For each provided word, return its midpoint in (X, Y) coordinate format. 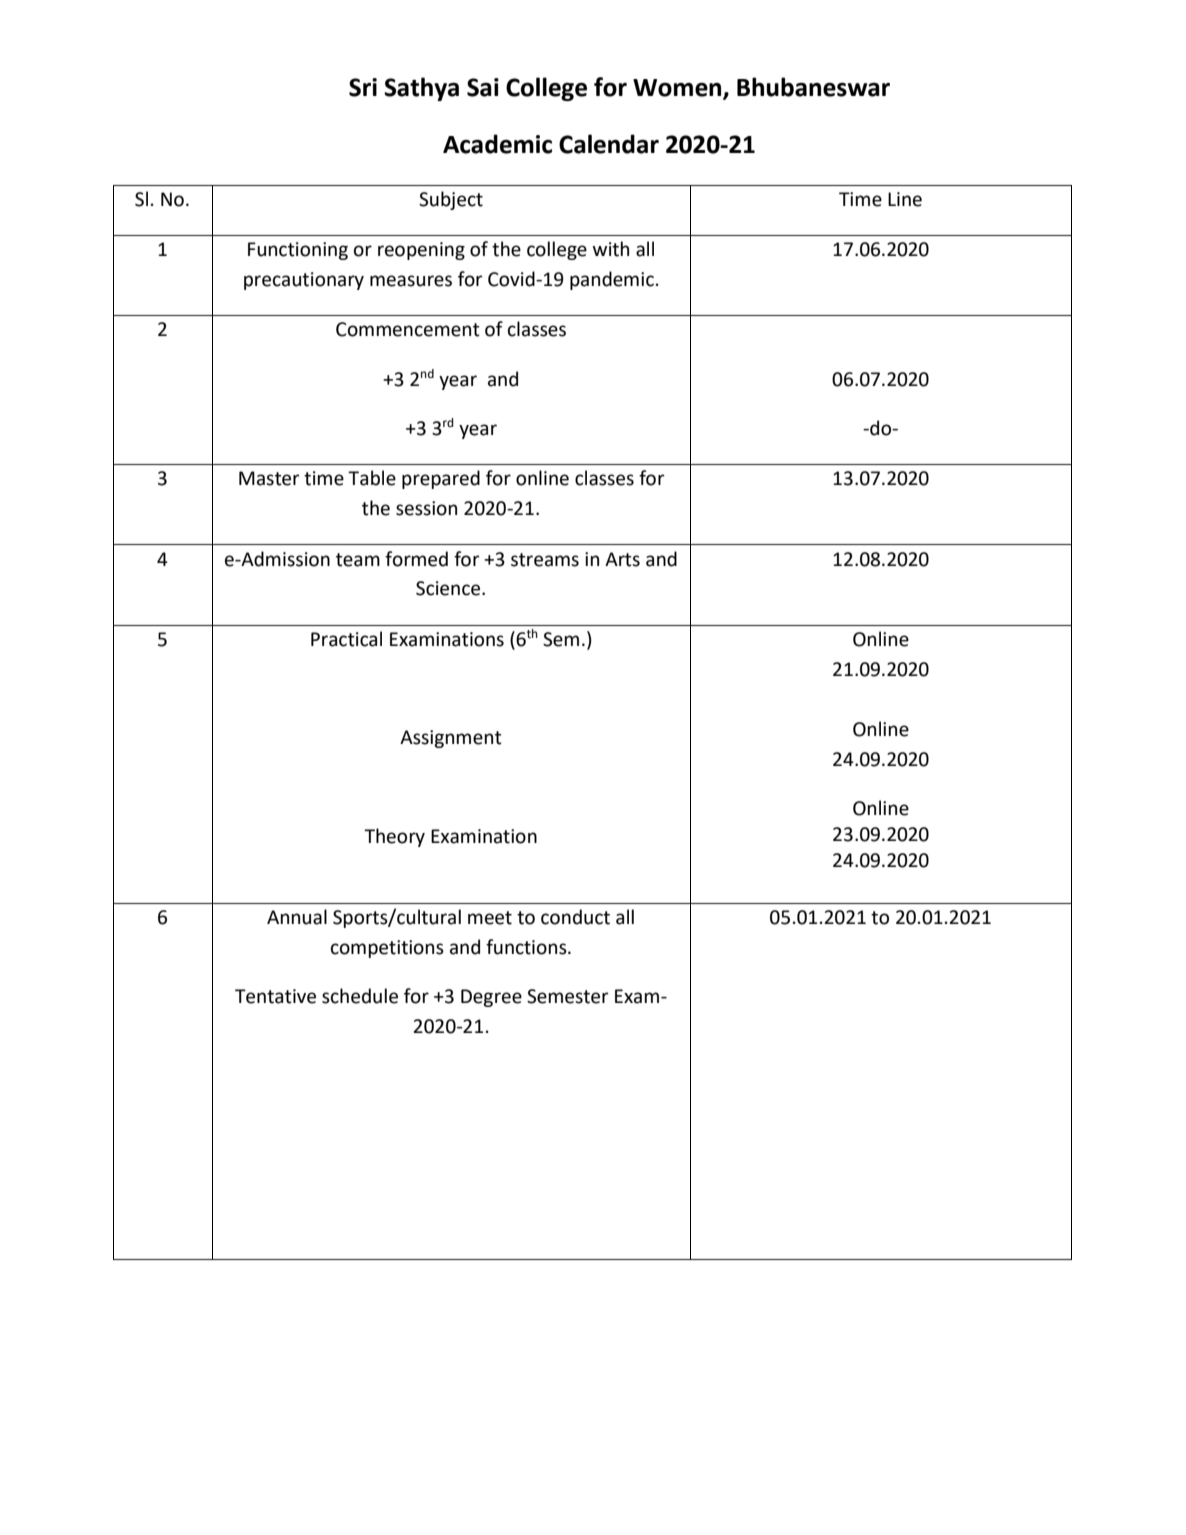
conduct (575, 917)
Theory (394, 837)
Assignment (451, 739)
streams (545, 560)
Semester (568, 996)
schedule (360, 996)
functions (527, 947)
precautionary (304, 281)
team (358, 560)
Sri (363, 87)
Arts (622, 559)
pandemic (612, 280)
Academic (497, 144)
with (611, 249)
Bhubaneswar (813, 87)
